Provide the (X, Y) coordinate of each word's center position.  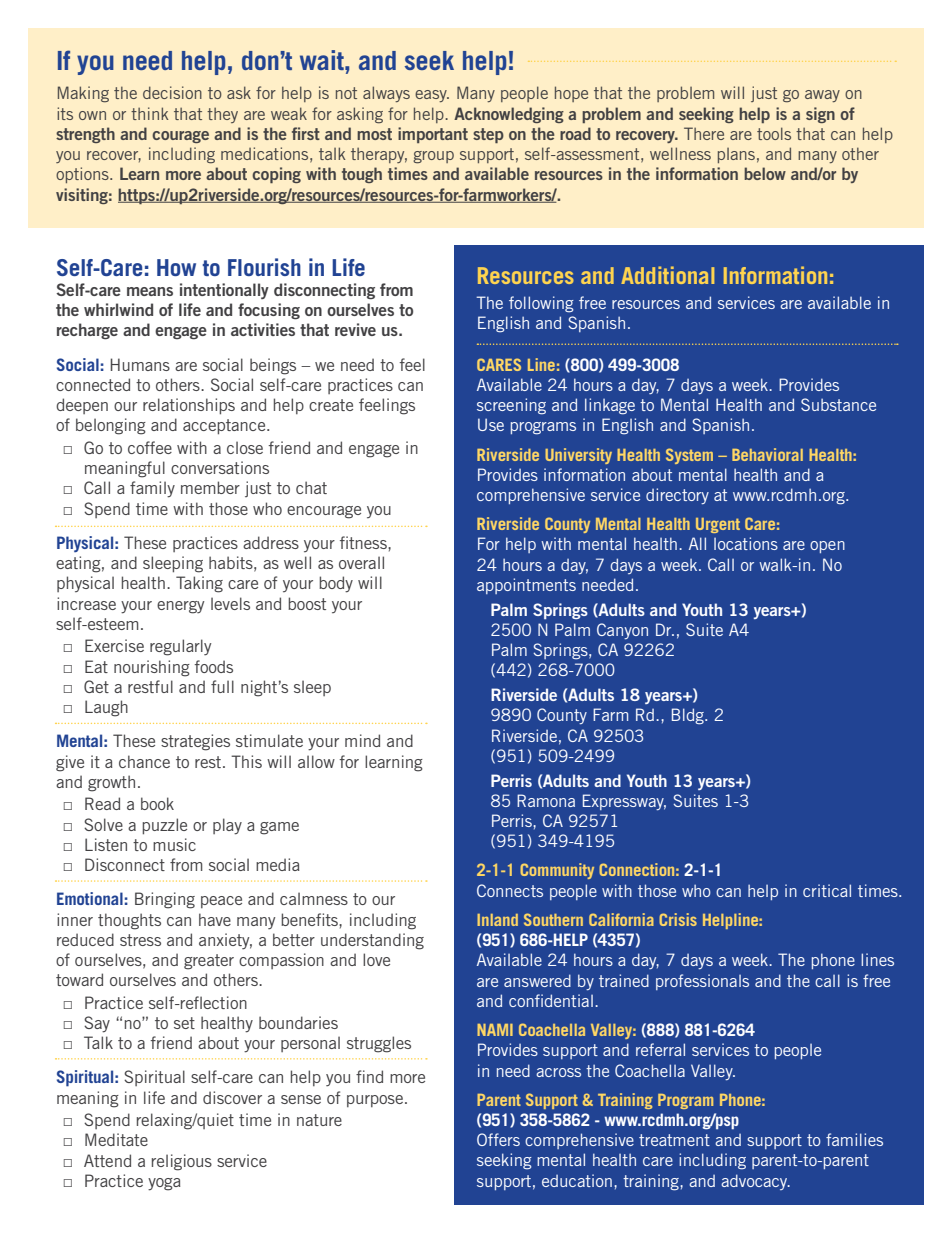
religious (182, 1162)
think (149, 113)
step (488, 135)
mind (362, 740)
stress (140, 940)
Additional (667, 275)
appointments (526, 586)
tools (774, 133)
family (152, 489)
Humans (140, 364)
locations (746, 543)
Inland (497, 920)
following (541, 304)
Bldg (689, 716)
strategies (195, 742)
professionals (702, 982)
